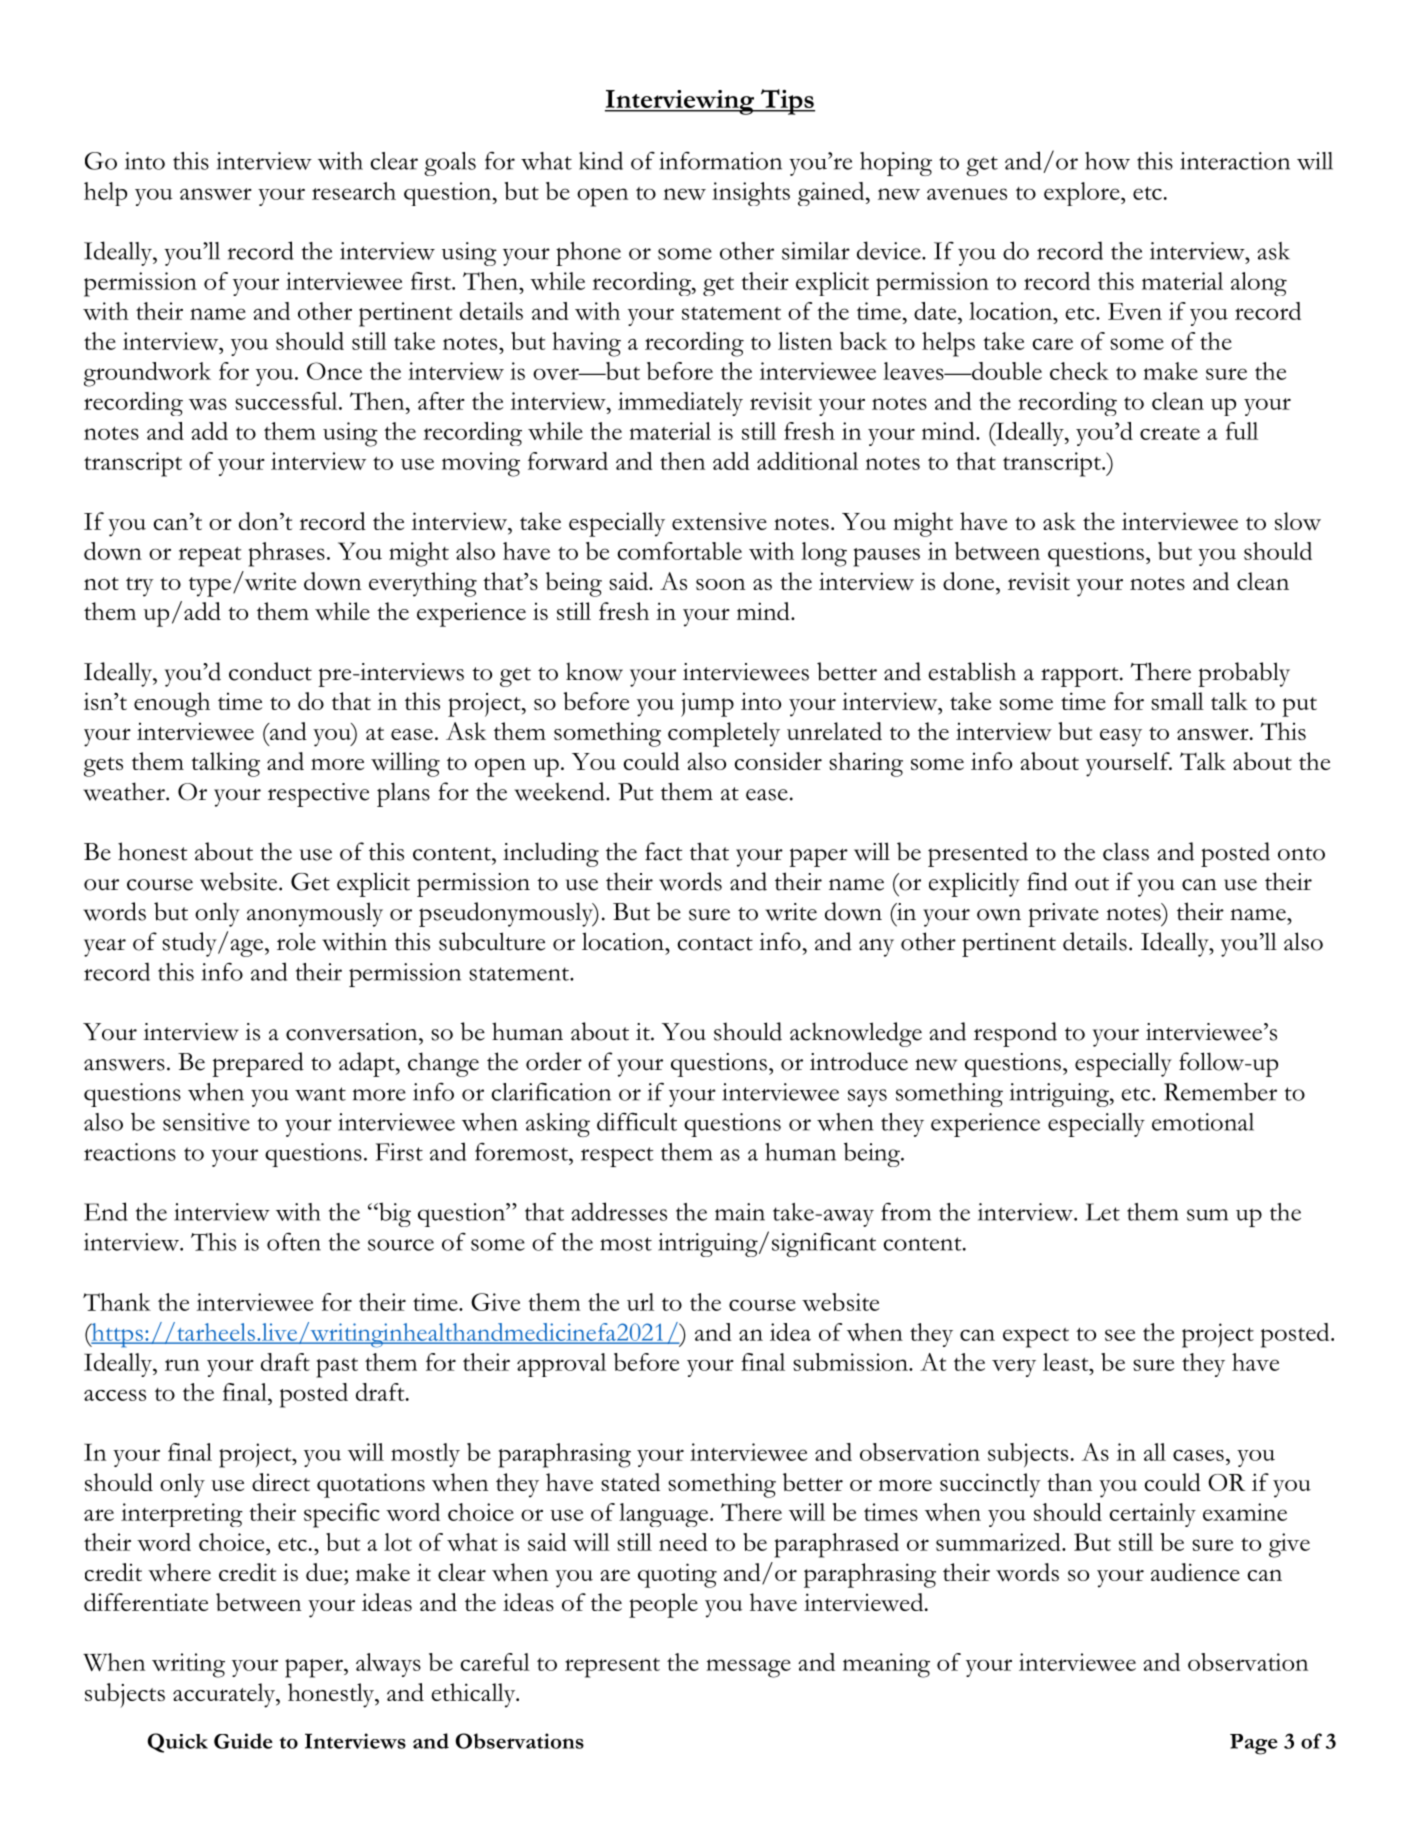 Image resolution: width=1420 pixels, height=1838 pixels. I want to click on how, so click(1107, 161).
